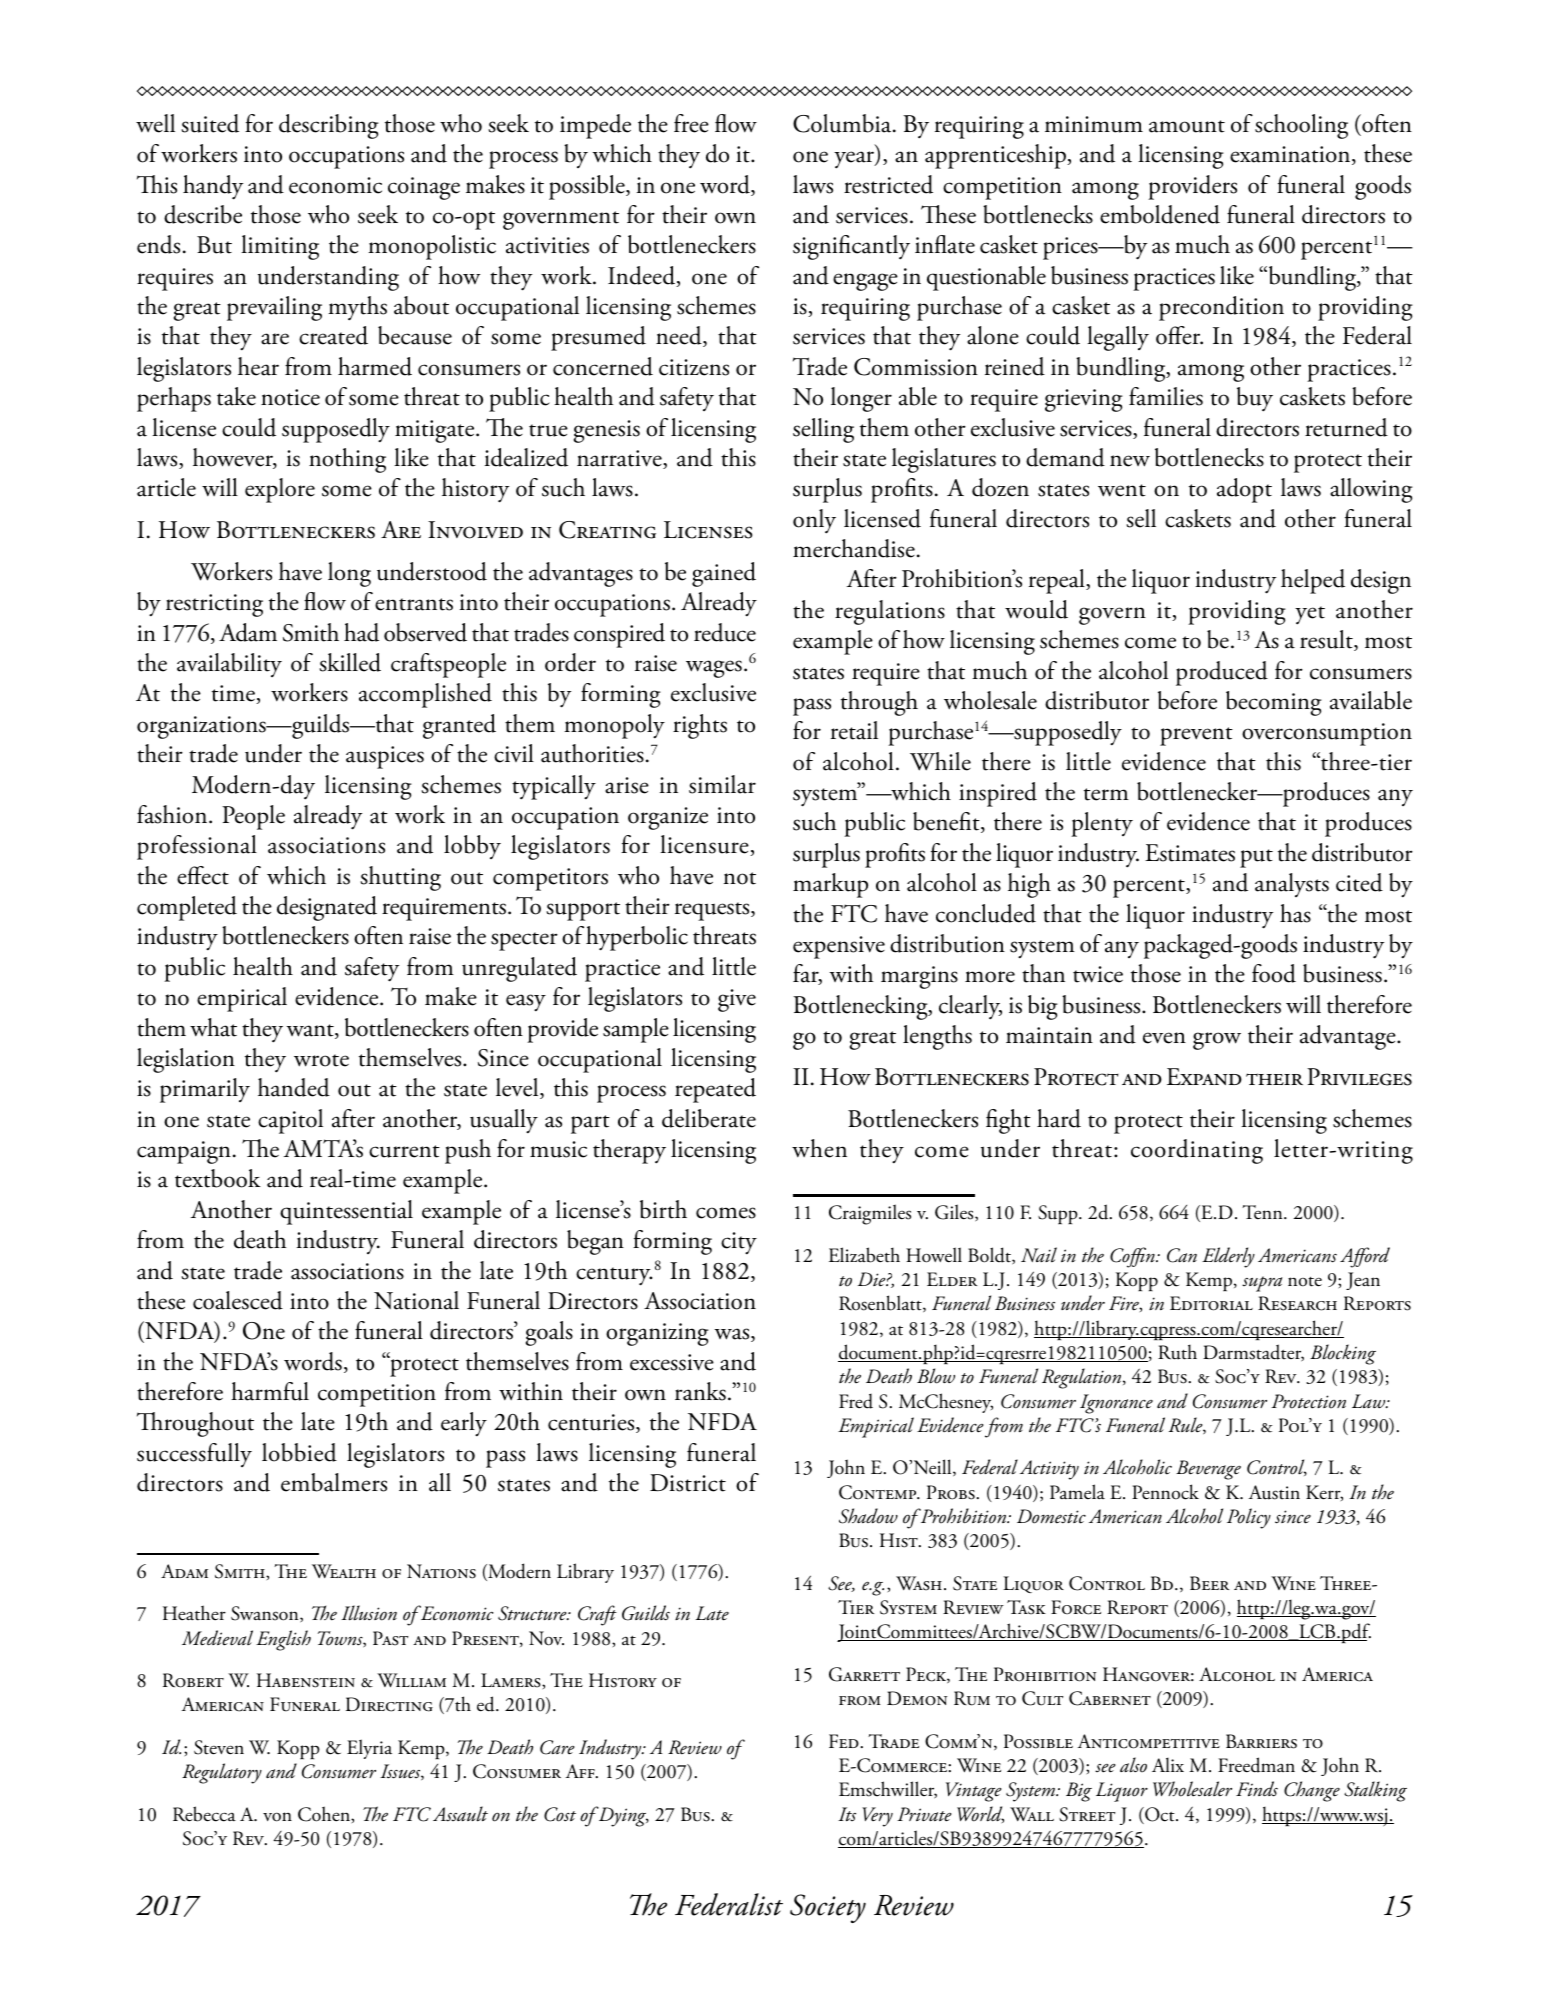  Describe the element at coordinates (277, 1817) in the screenshot. I see `von` at that location.
